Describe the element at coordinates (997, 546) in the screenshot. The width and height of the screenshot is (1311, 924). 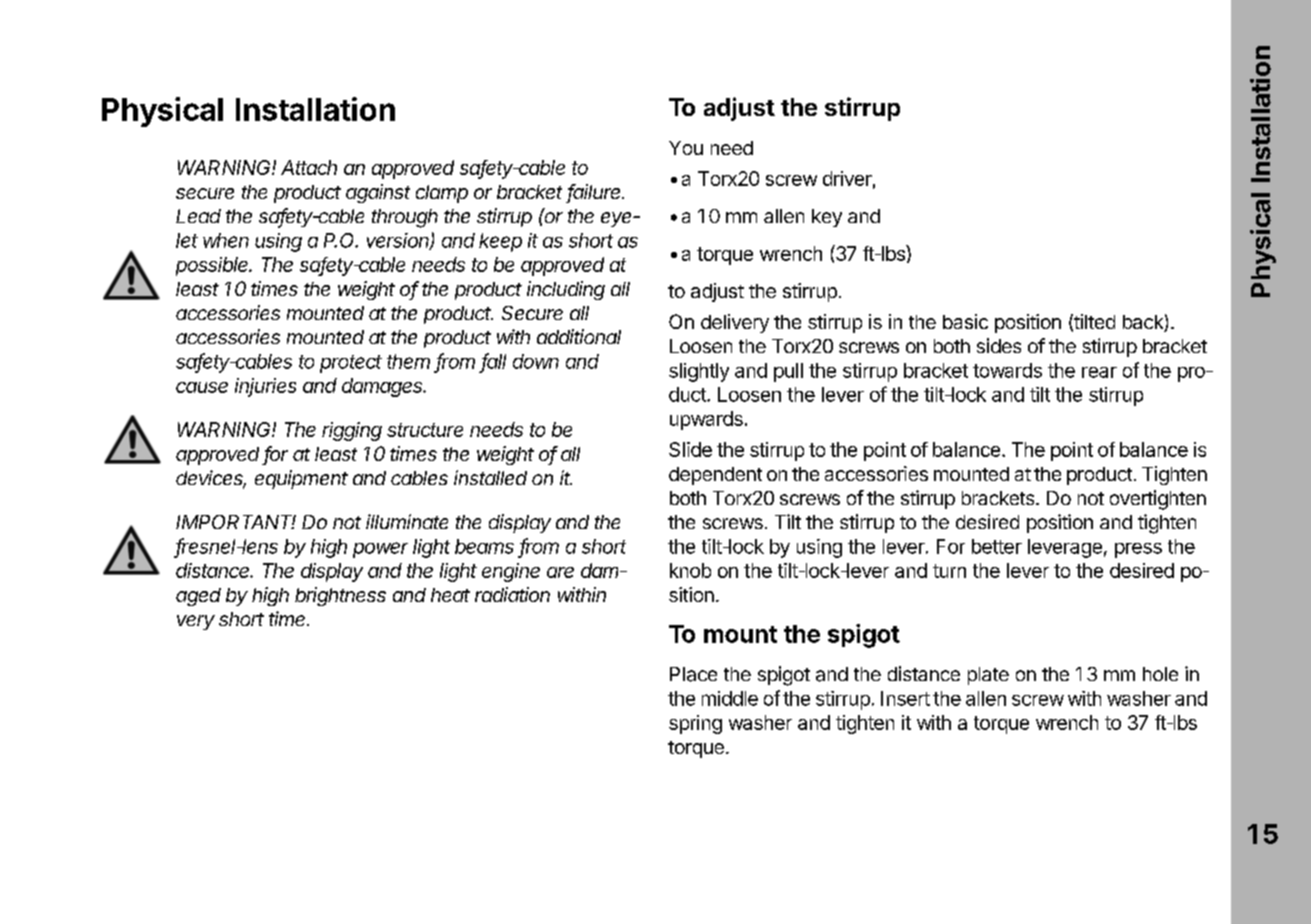
I see `better` at that location.
